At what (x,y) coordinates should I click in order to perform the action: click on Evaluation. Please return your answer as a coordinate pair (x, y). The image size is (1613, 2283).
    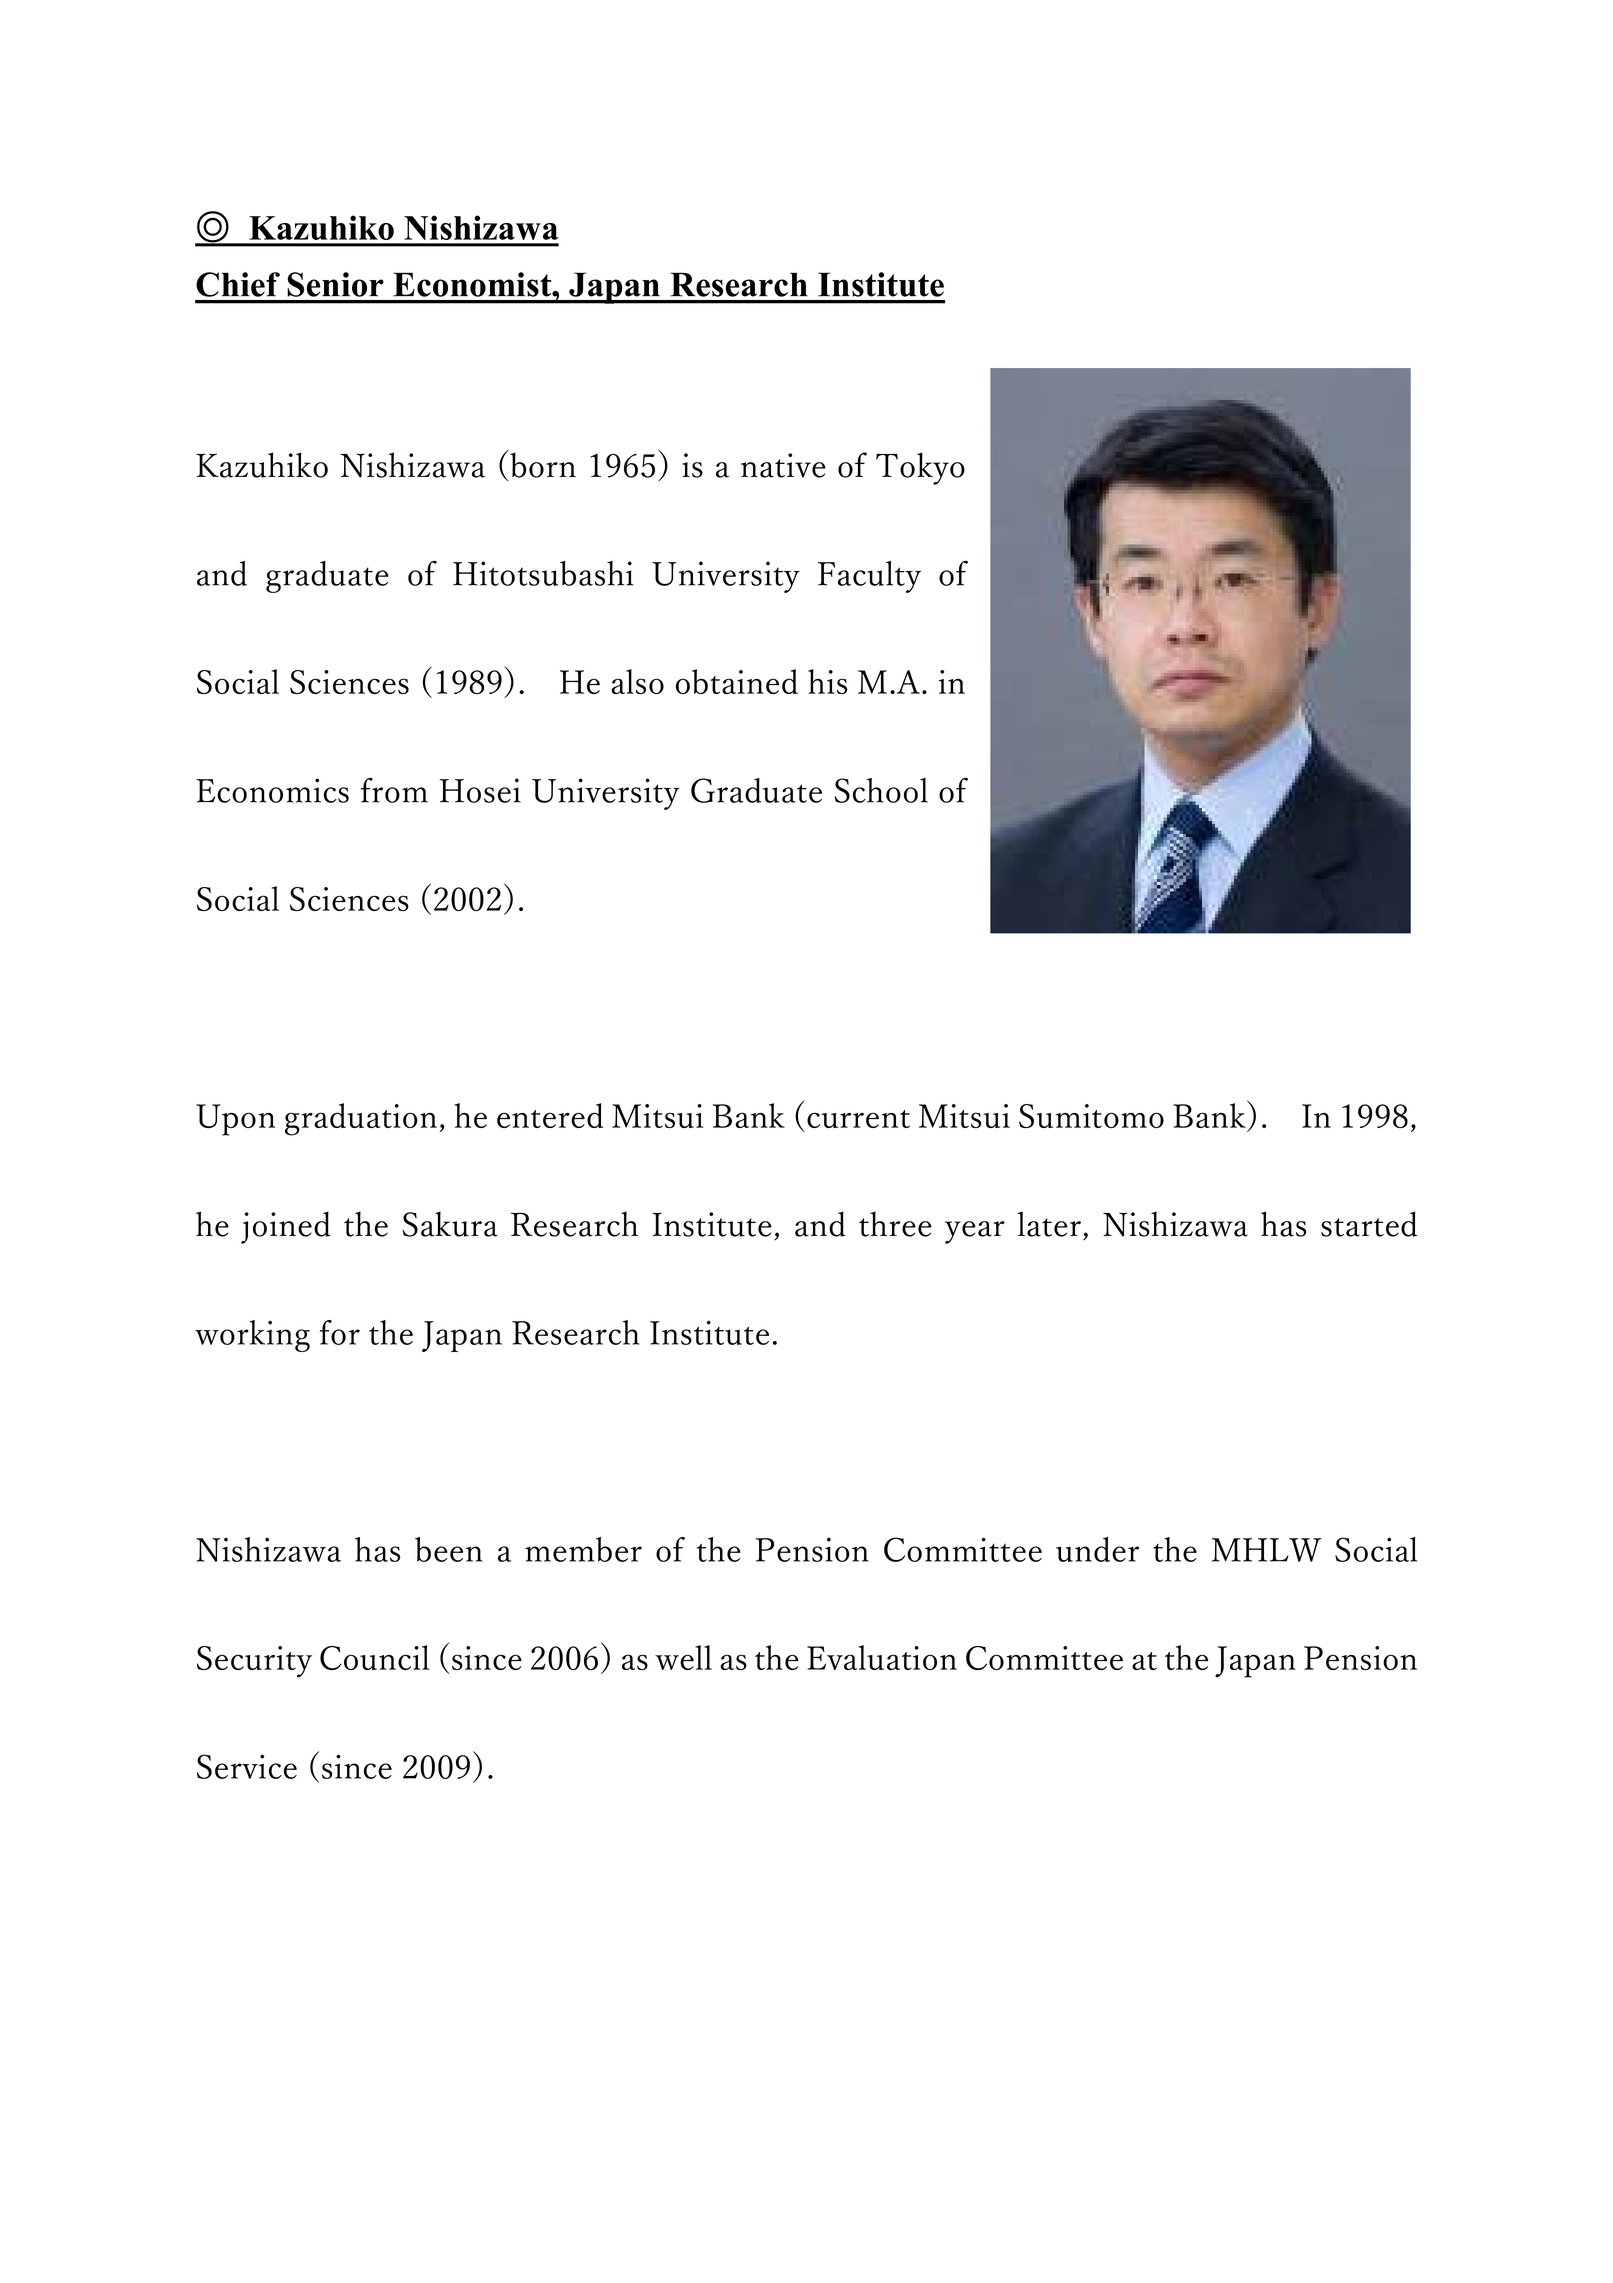
    Looking at the image, I should click on (882, 1657).
